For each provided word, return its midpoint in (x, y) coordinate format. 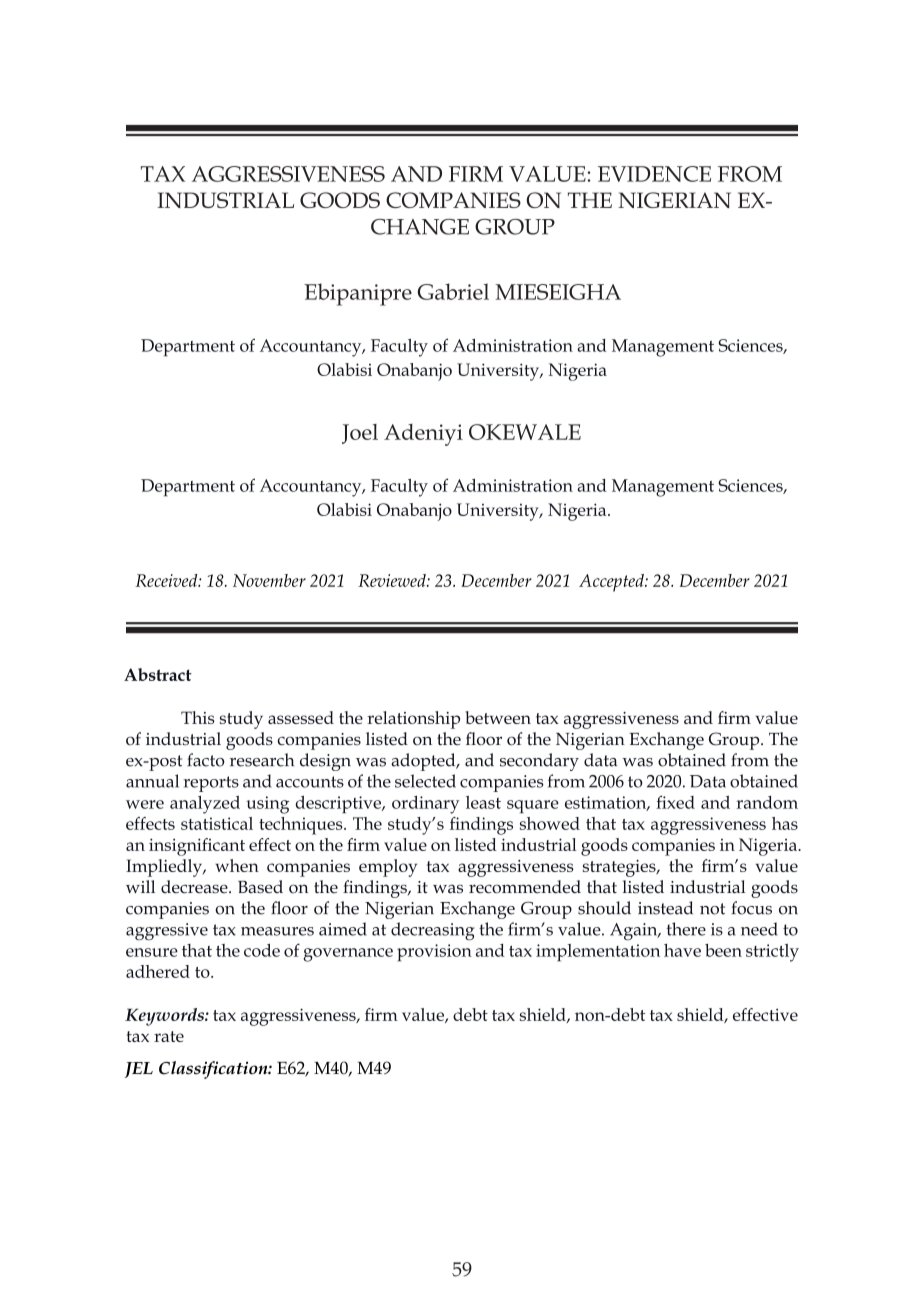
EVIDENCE (654, 174)
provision (434, 953)
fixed (675, 802)
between (498, 717)
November (269, 580)
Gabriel (453, 291)
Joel (360, 434)
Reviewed (393, 580)
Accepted (612, 583)
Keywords (165, 1017)
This (198, 717)
